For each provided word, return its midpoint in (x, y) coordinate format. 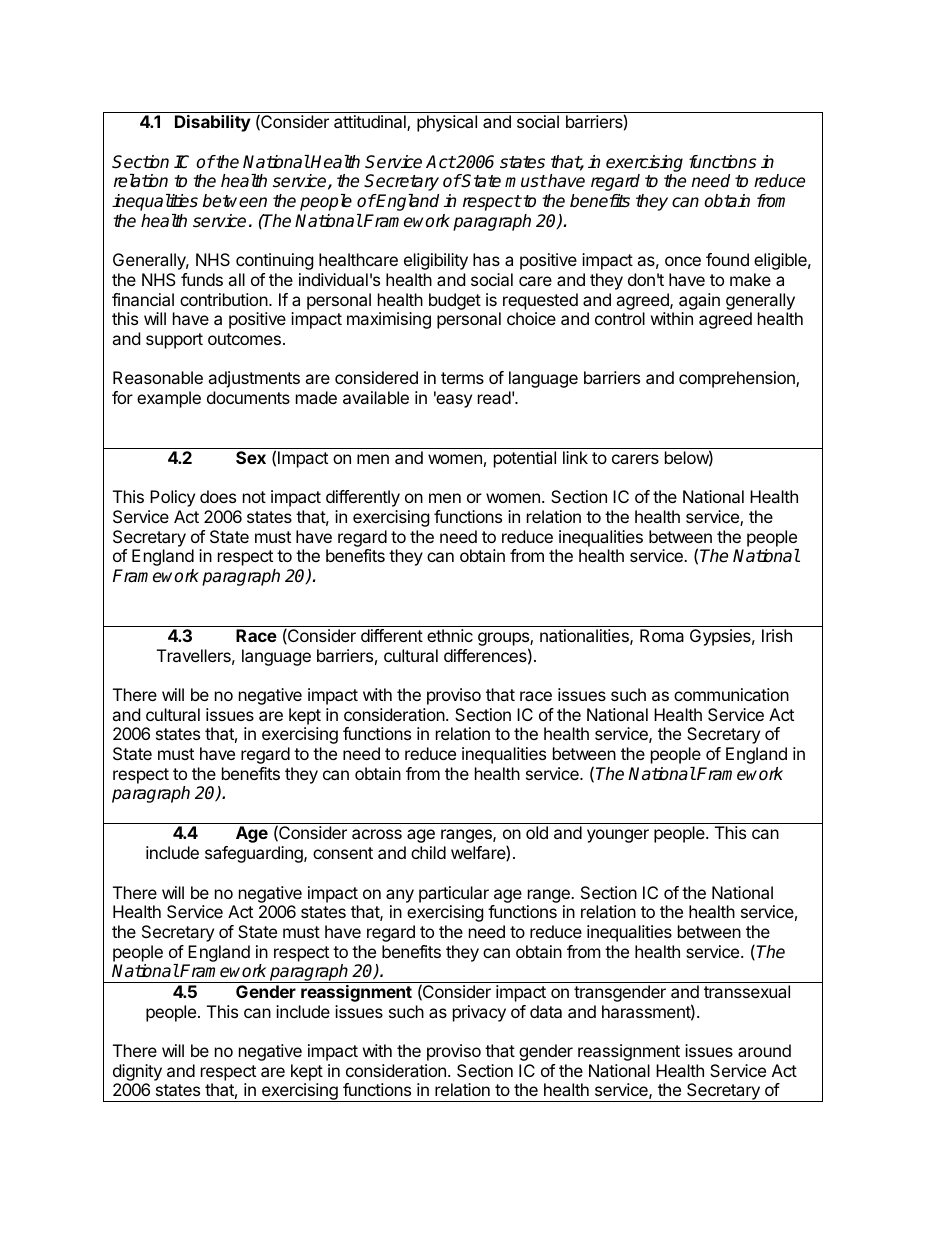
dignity (137, 1072)
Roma (662, 635)
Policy (172, 498)
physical (447, 123)
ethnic (450, 635)
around (764, 1050)
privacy (479, 1013)
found (727, 259)
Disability (213, 123)
